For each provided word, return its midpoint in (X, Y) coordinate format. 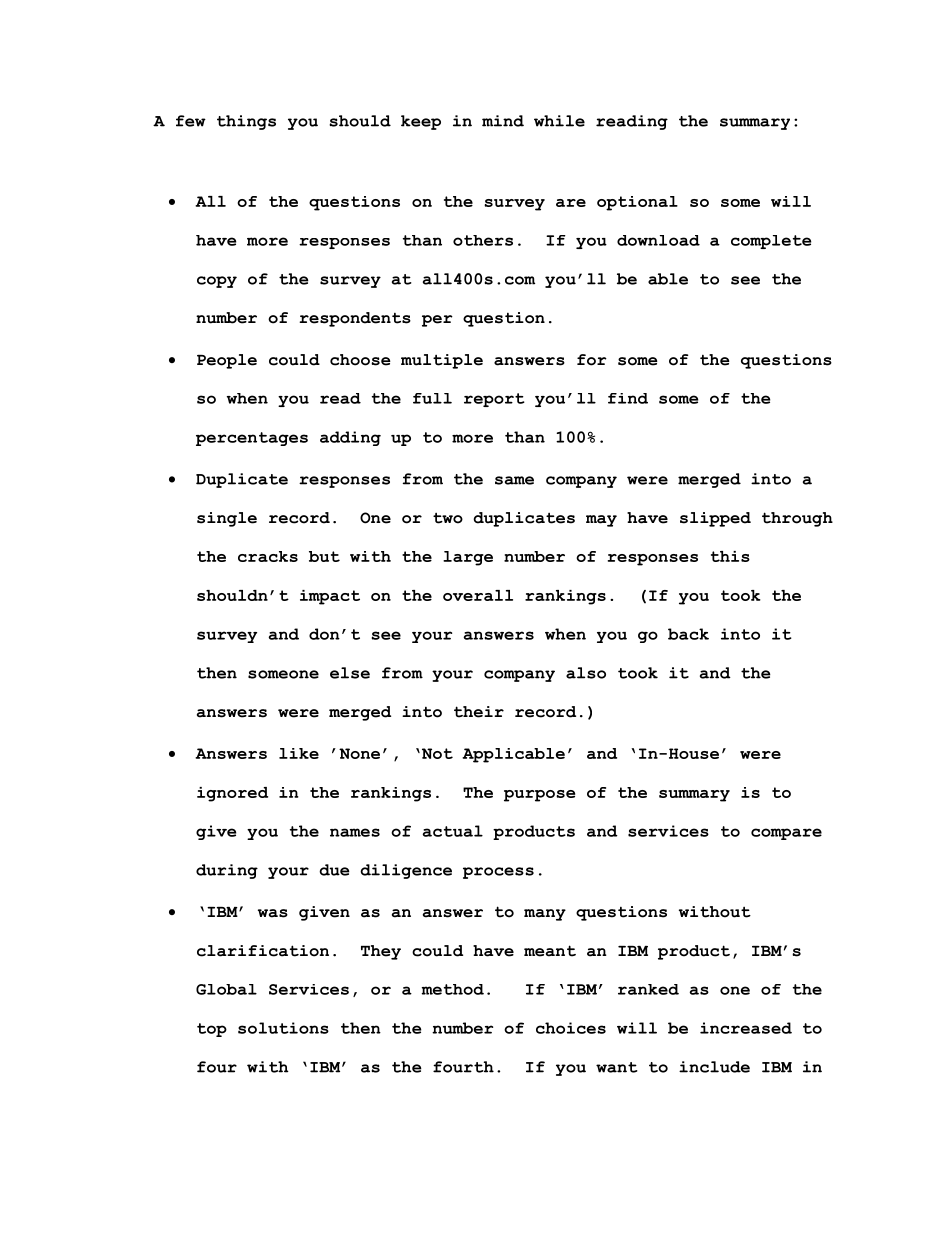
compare (786, 834)
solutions (283, 1028)
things (246, 122)
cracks (268, 556)
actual (452, 831)
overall (478, 595)
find (628, 398)
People (227, 361)
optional (637, 203)
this (730, 556)
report (494, 400)
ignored (232, 794)
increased (746, 1028)
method (453, 989)
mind (503, 121)
